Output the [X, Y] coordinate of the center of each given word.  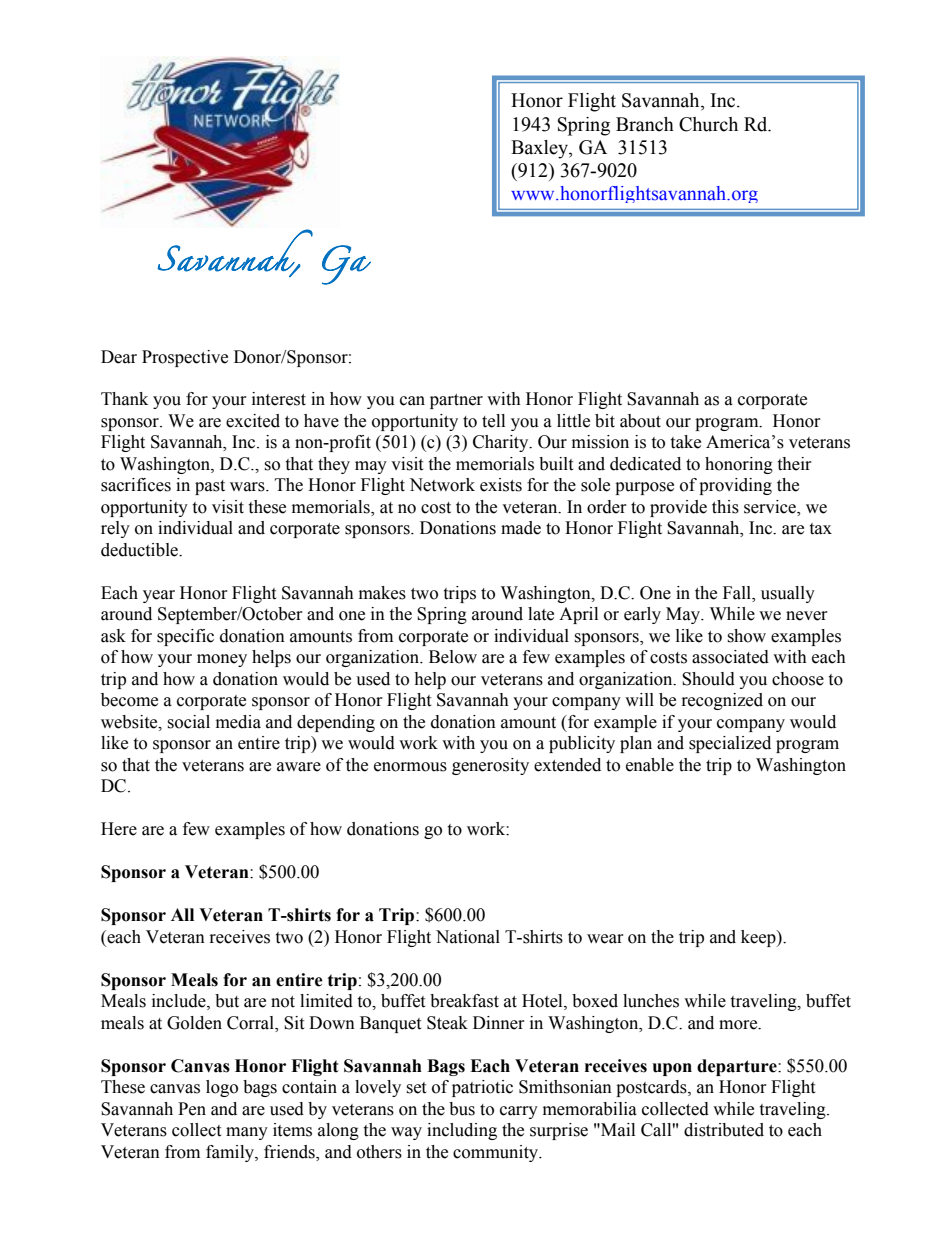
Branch [645, 124]
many [247, 1133]
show [746, 636]
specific [185, 637]
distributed [724, 1130]
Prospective [185, 358]
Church [708, 124]
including [462, 1131]
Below [453, 657]
